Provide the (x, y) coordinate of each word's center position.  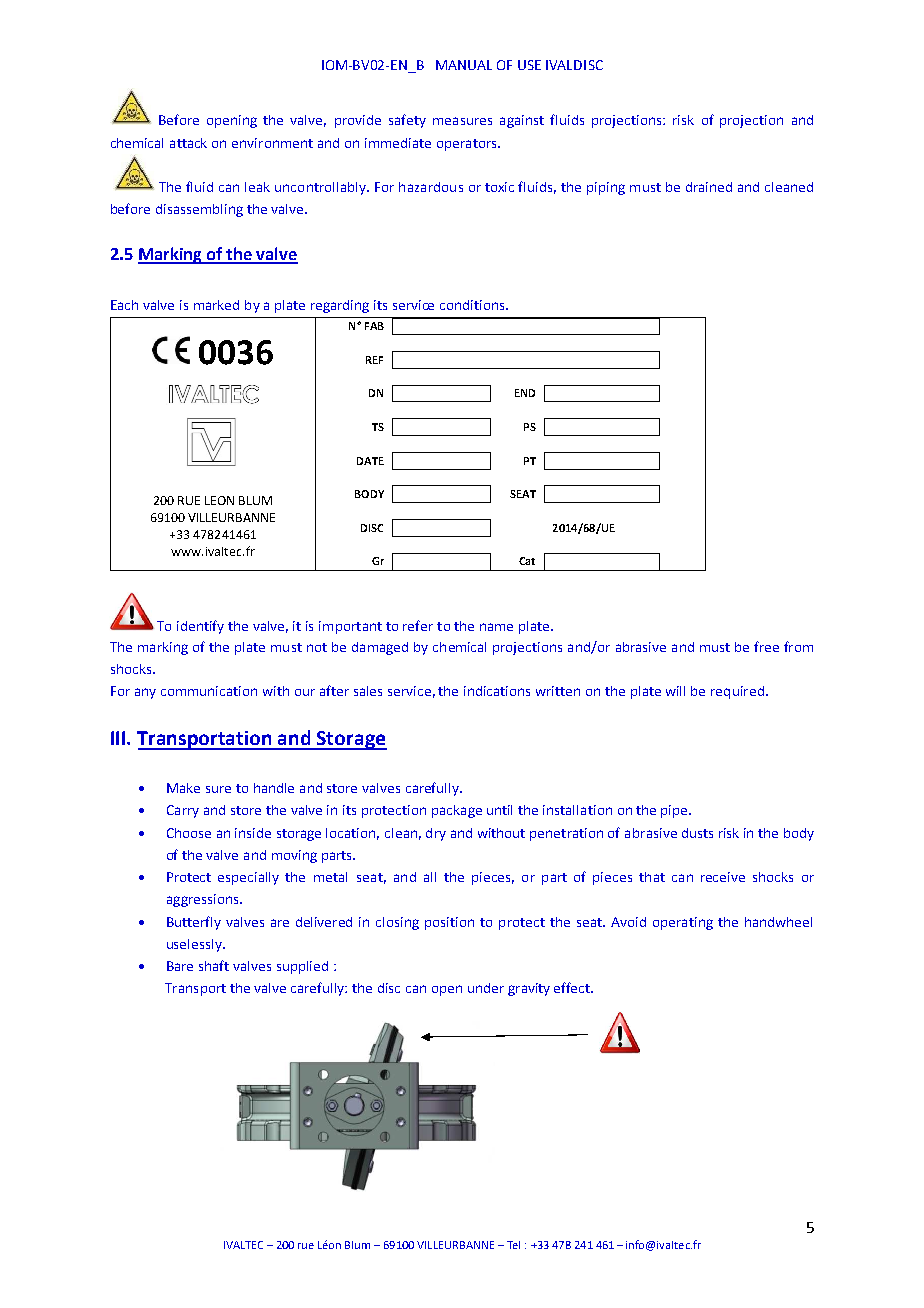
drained (709, 187)
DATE (370, 461)
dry (436, 834)
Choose (189, 833)
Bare (180, 966)
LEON (219, 500)
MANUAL (464, 65)
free (766, 646)
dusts (697, 833)
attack (188, 143)
